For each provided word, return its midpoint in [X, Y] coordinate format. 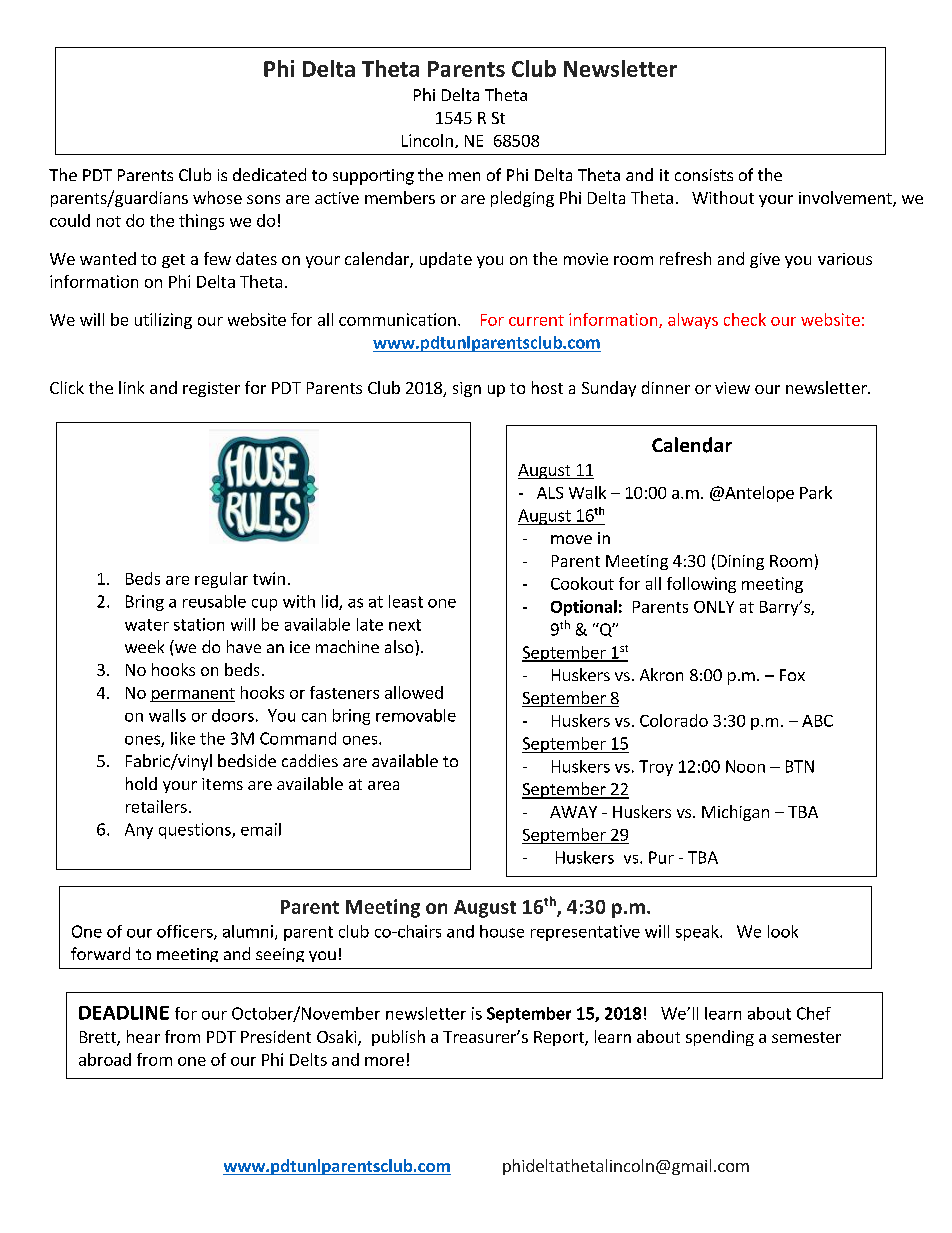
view [732, 388]
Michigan [735, 813]
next [405, 625]
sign [467, 389]
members [400, 197]
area [383, 785]
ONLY [714, 607]
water [147, 625]
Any [139, 831]
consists [704, 175]
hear [143, 1036]
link [131, 387]
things [201, 222]
